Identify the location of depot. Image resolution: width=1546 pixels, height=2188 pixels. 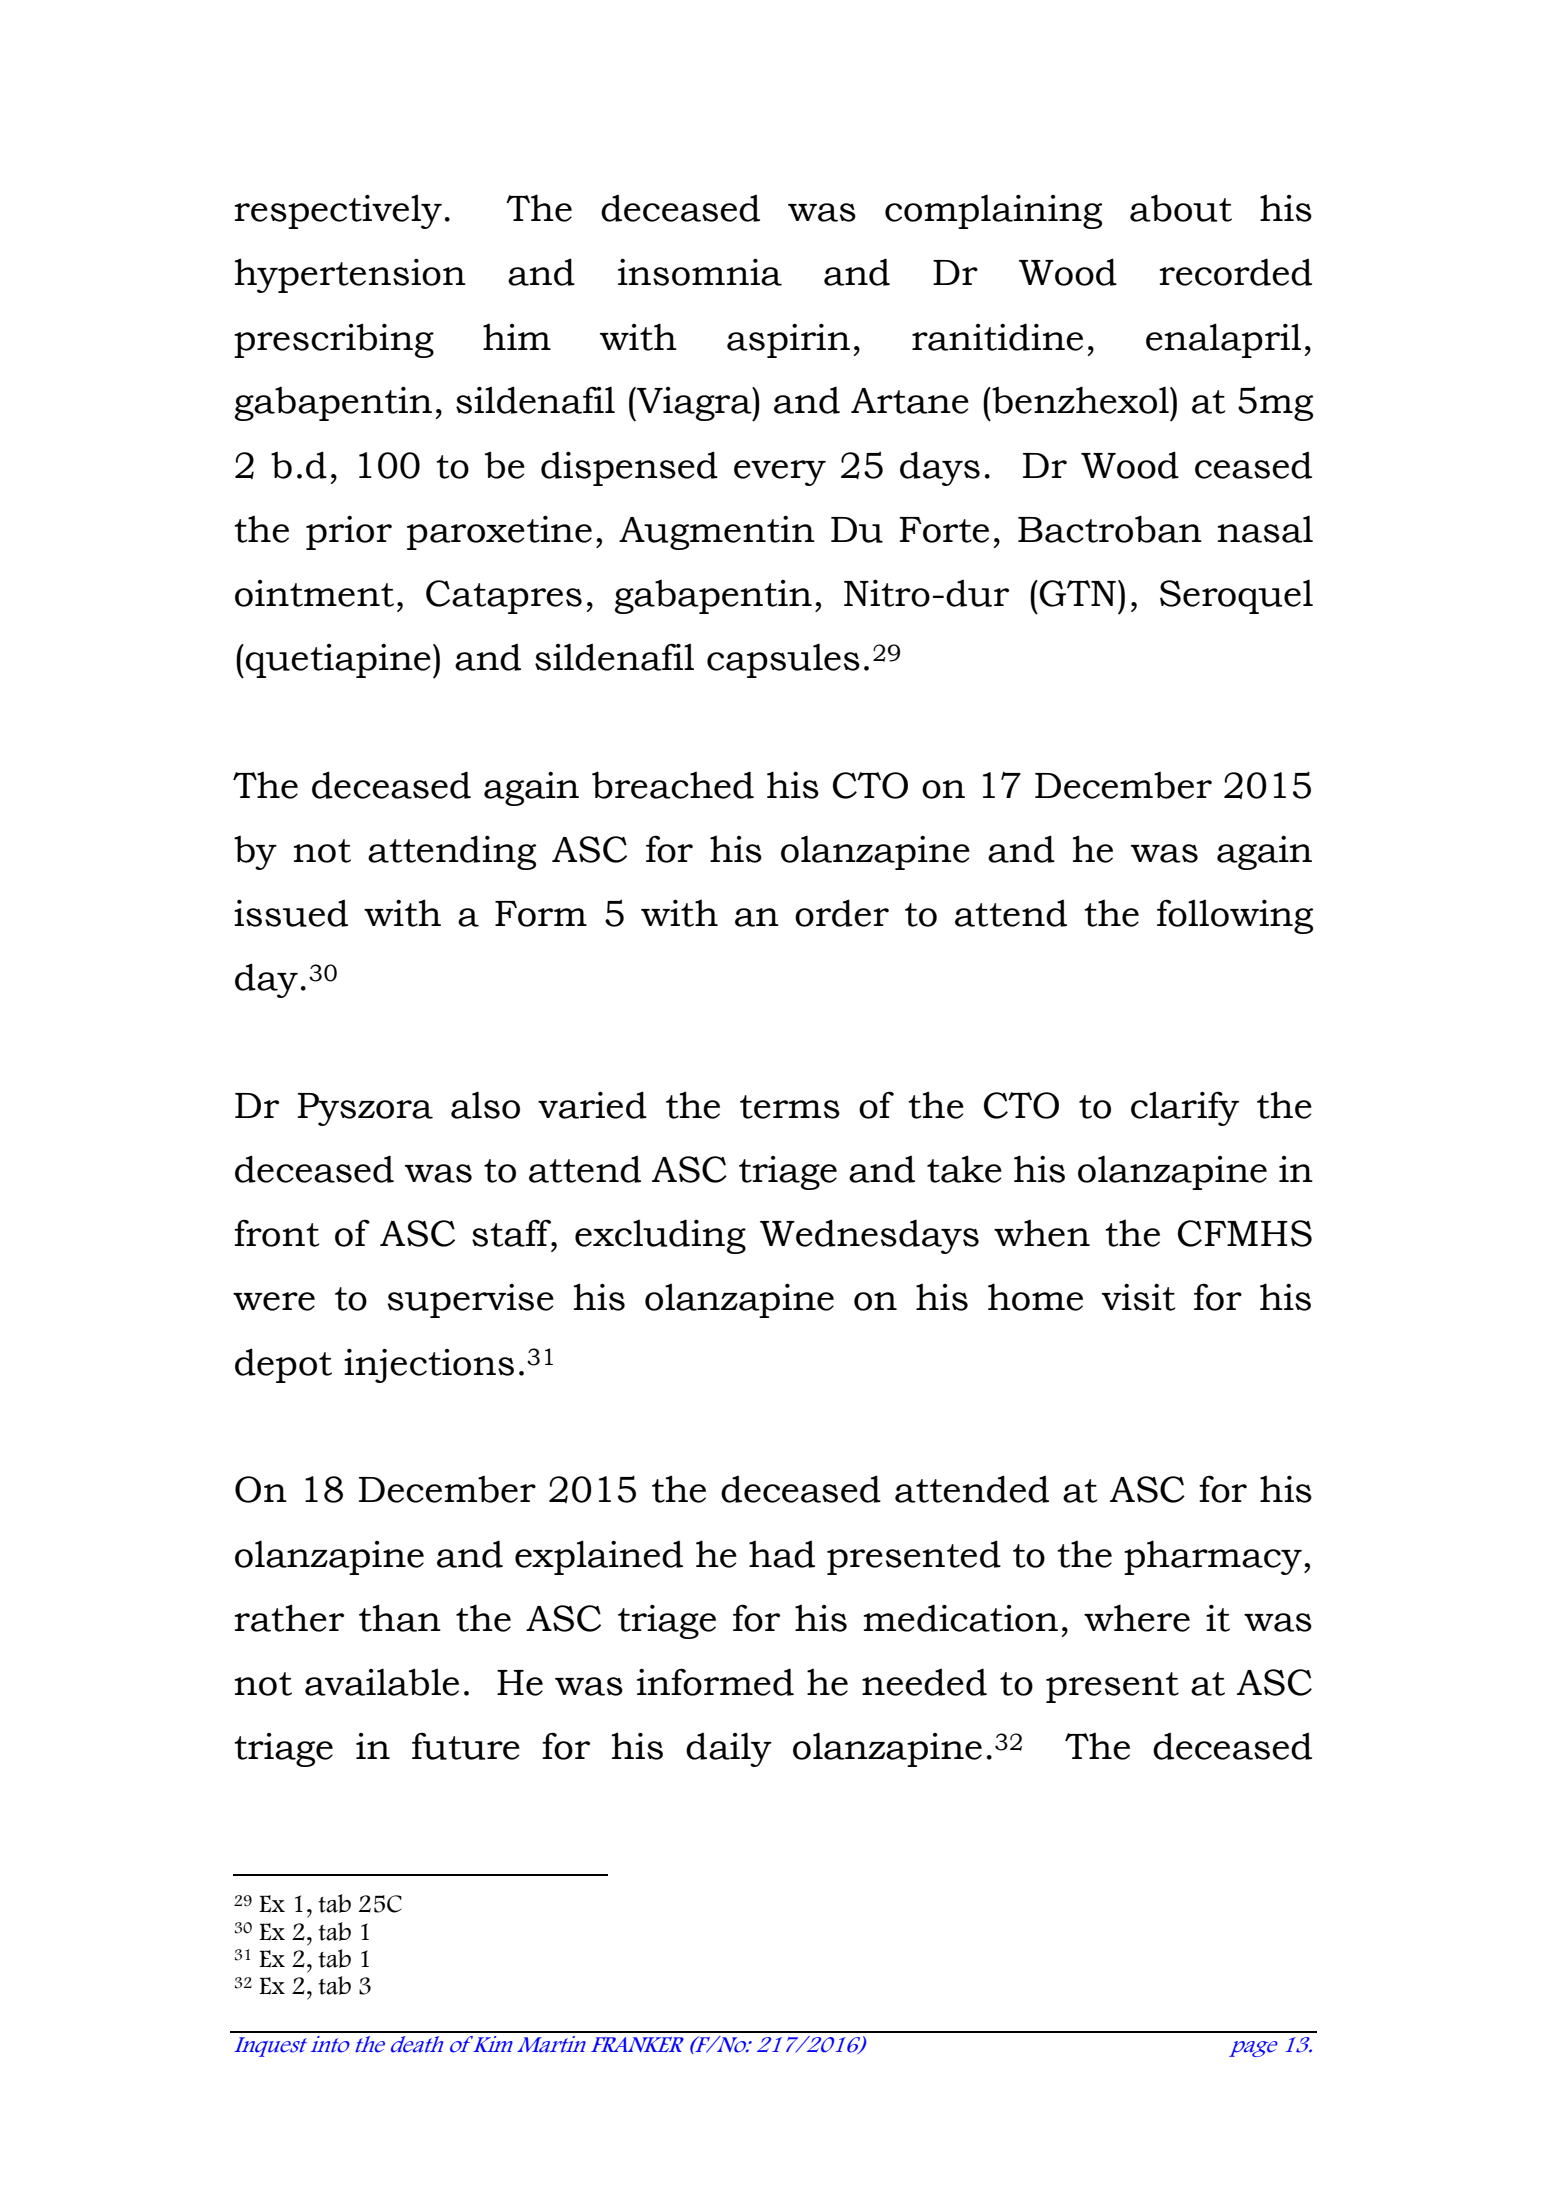
(283, 1365).
